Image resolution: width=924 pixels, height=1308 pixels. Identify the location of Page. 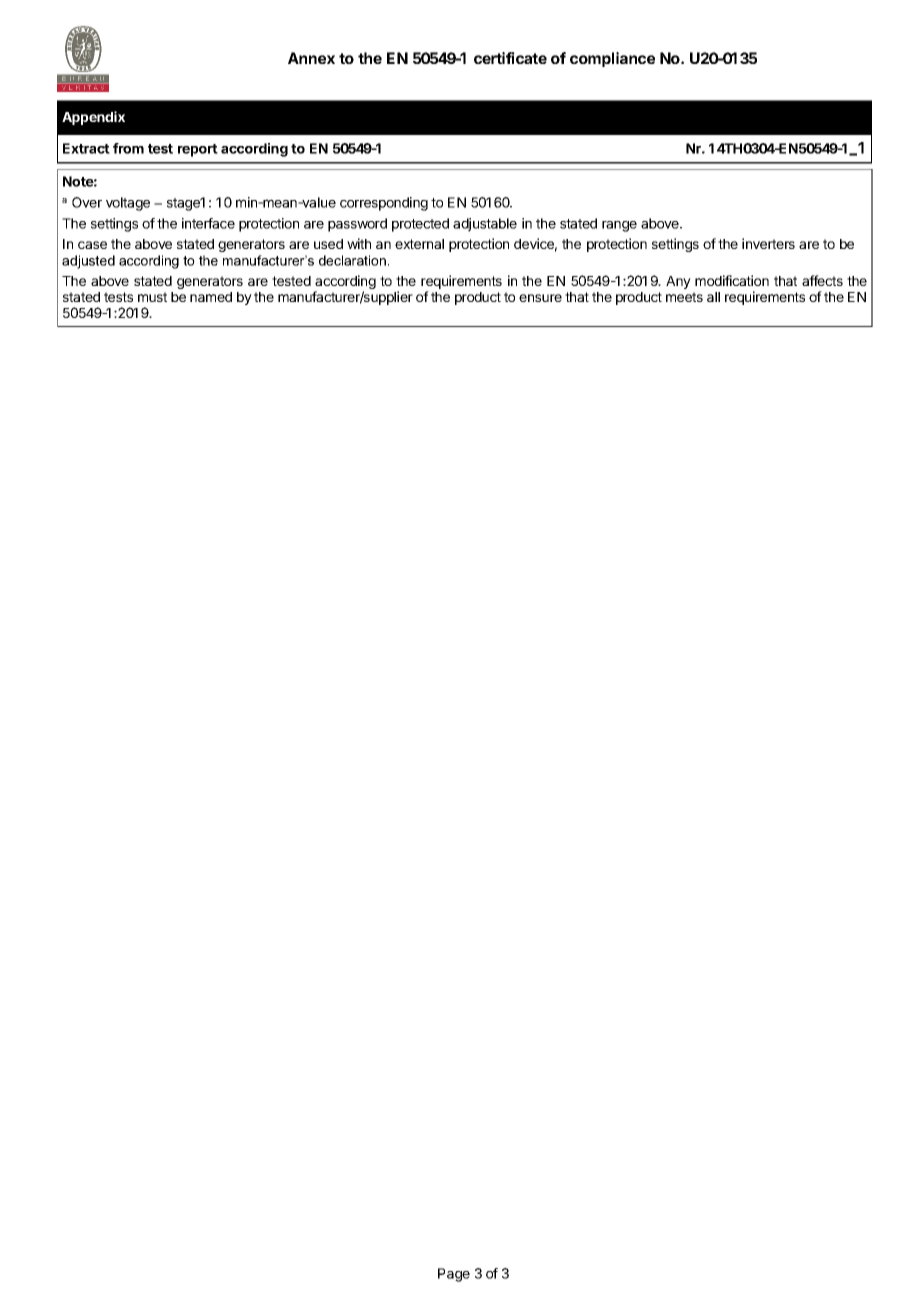
(454, 1275).
